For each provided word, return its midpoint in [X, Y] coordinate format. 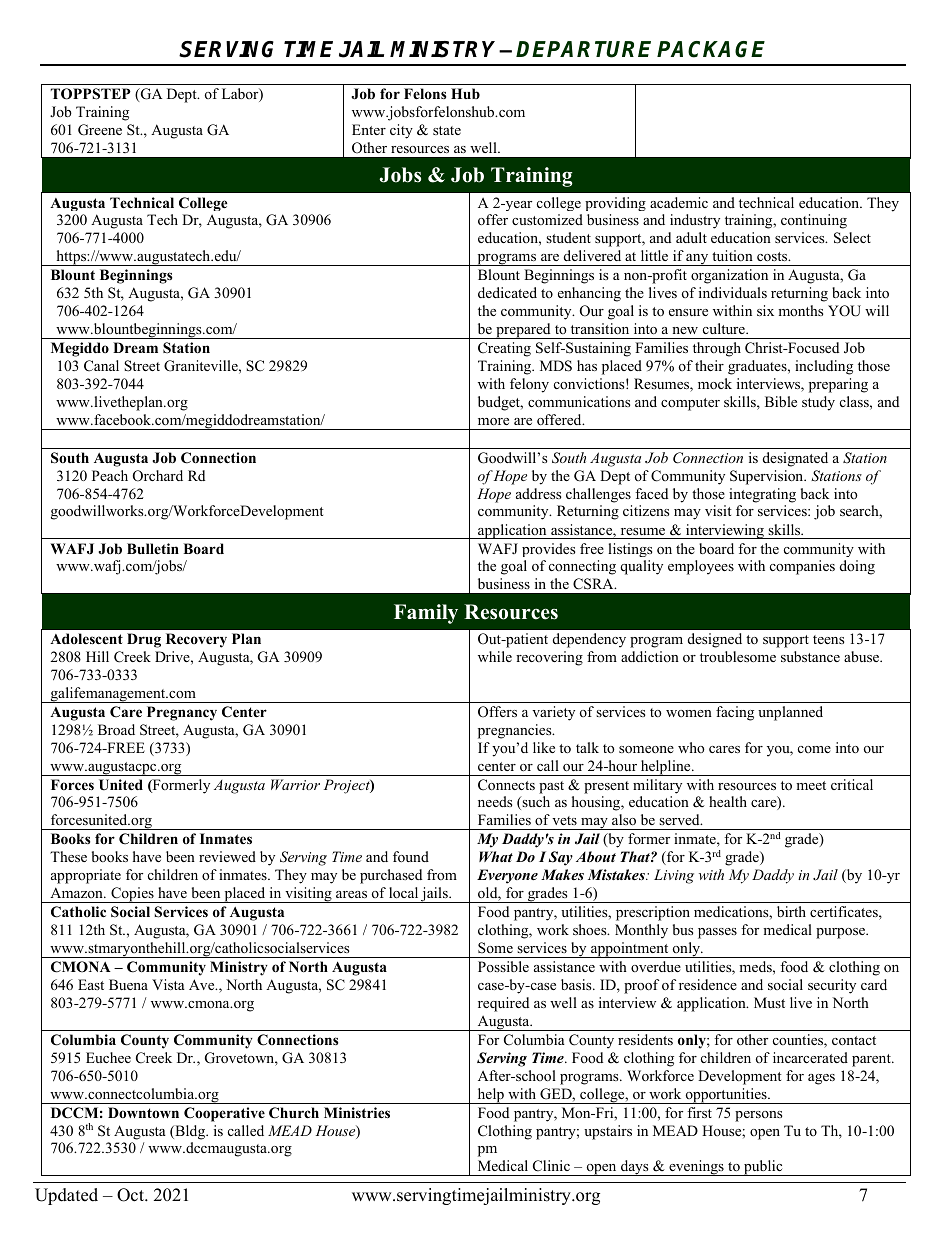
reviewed [227, 856]
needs [495, 801]
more [493, 422]
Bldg [190, 1132]
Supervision [768, 477]
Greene [100, 130]
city [401, 131]
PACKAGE [711, 49]
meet [811, 785]
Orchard [158, 476]
